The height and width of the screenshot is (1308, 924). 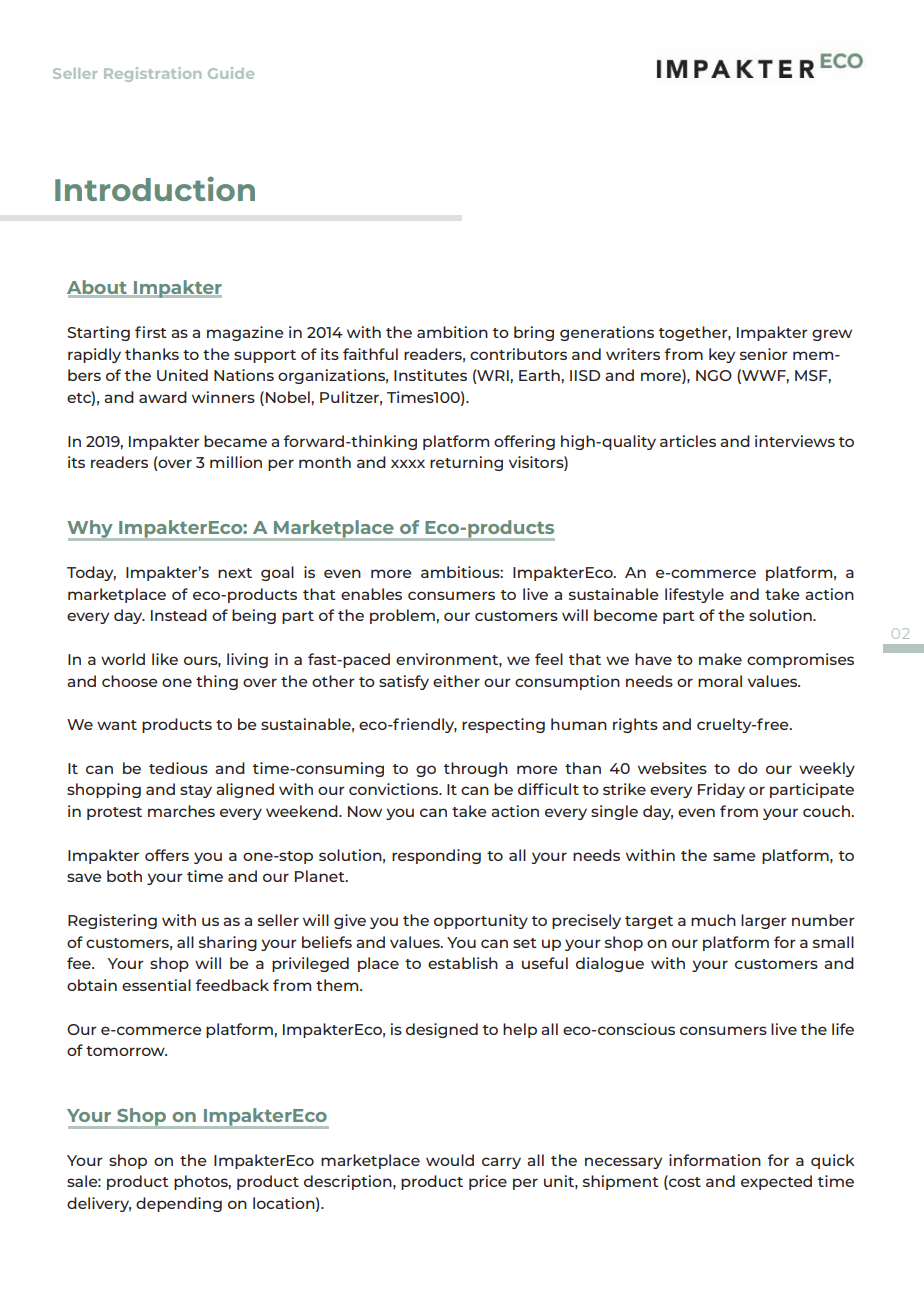 I want to click on Guide, so click(x=231, y=73).
